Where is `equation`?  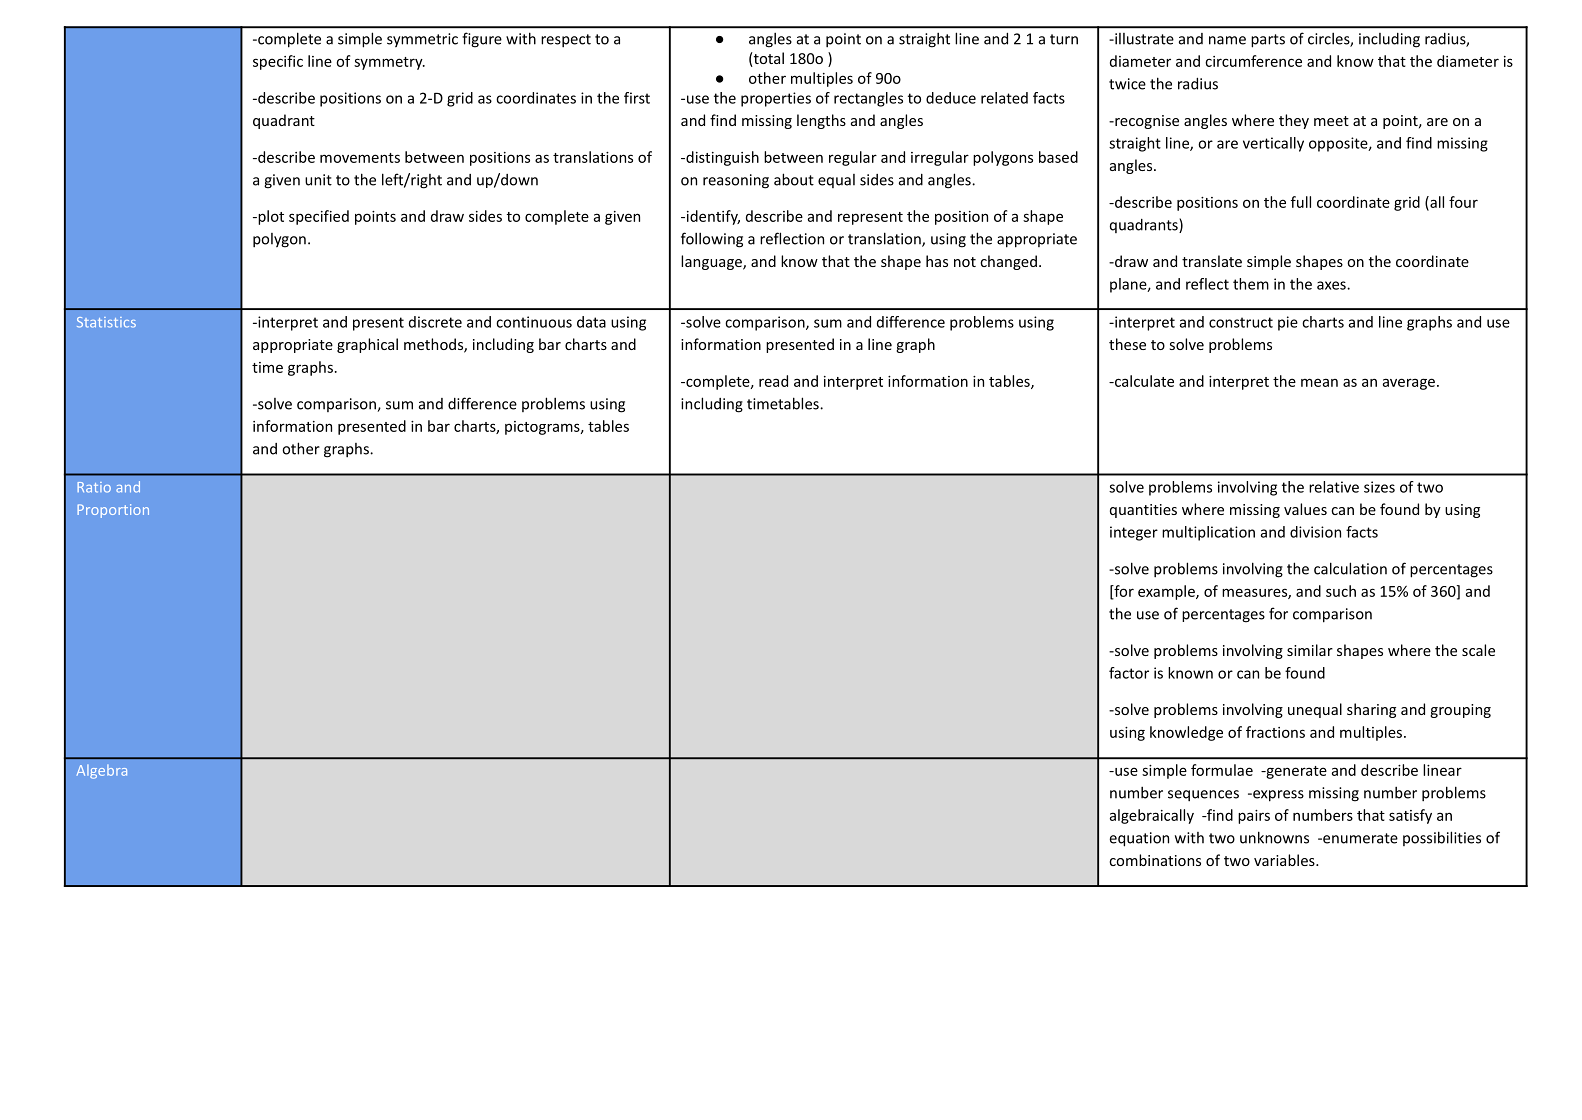
equation is located at coordinates (1139, 839).
